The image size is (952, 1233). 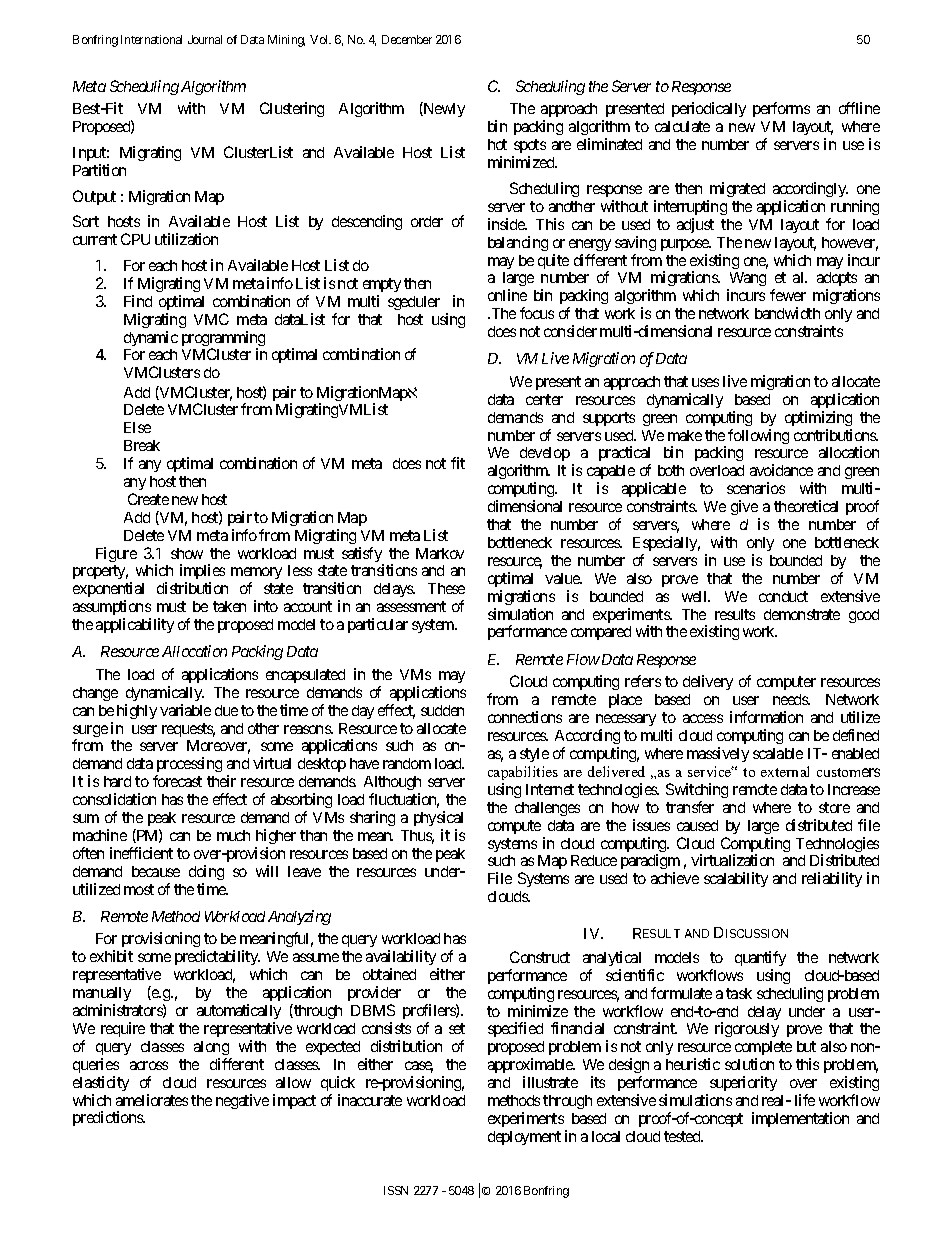 I want to click on These, so click(x=446, y=588).
